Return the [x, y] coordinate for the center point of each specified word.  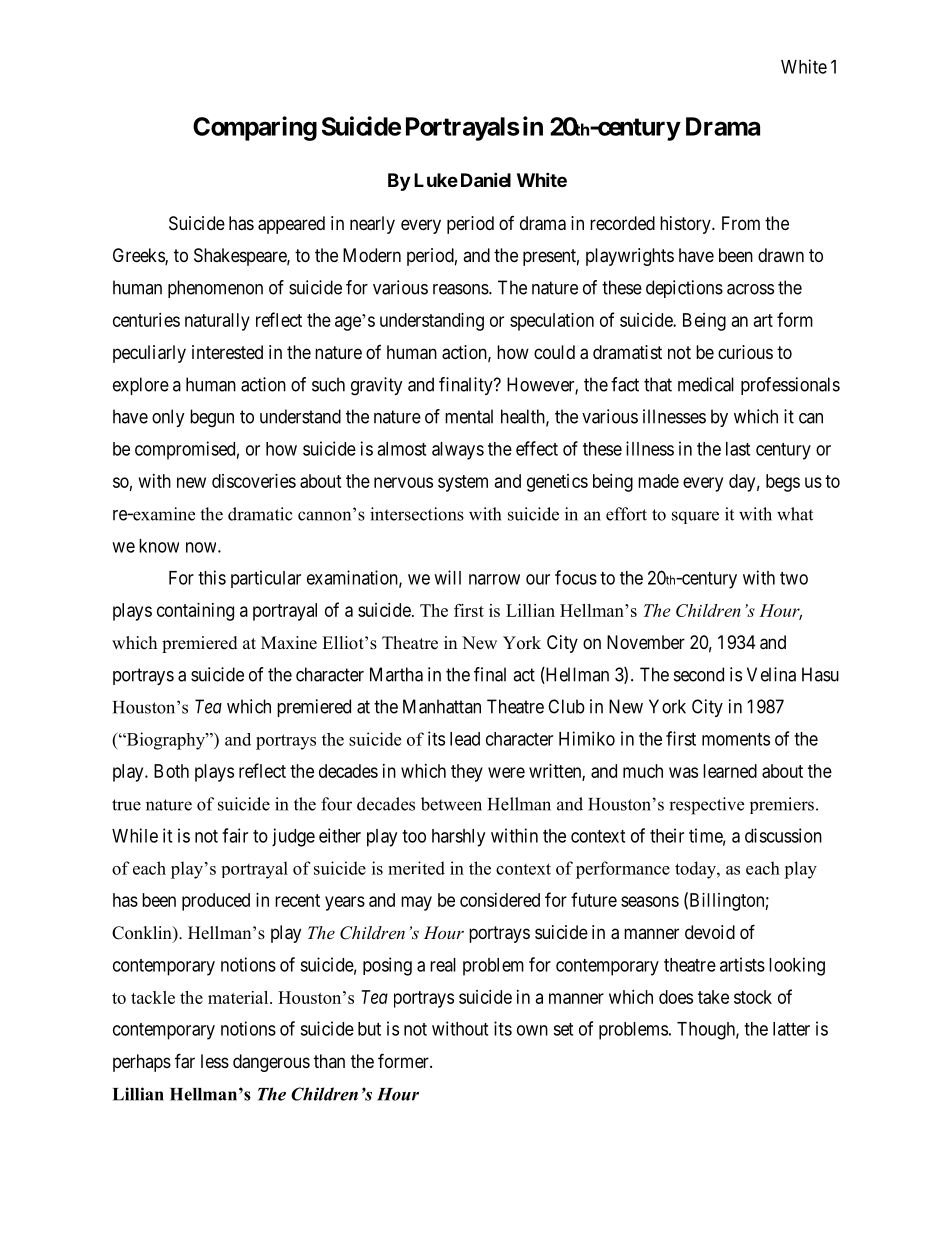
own [532, 1030]
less [215, 1061]
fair [235, 835]
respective [706, 806]
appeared [291, 225]
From [741, 223]
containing [195, 612]
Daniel [486, 179]
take [713, 997]
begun [212, 418]
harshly [458, 838]
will [447, 577]
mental [469, 416]
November [646, 642]
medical [706, 384]
